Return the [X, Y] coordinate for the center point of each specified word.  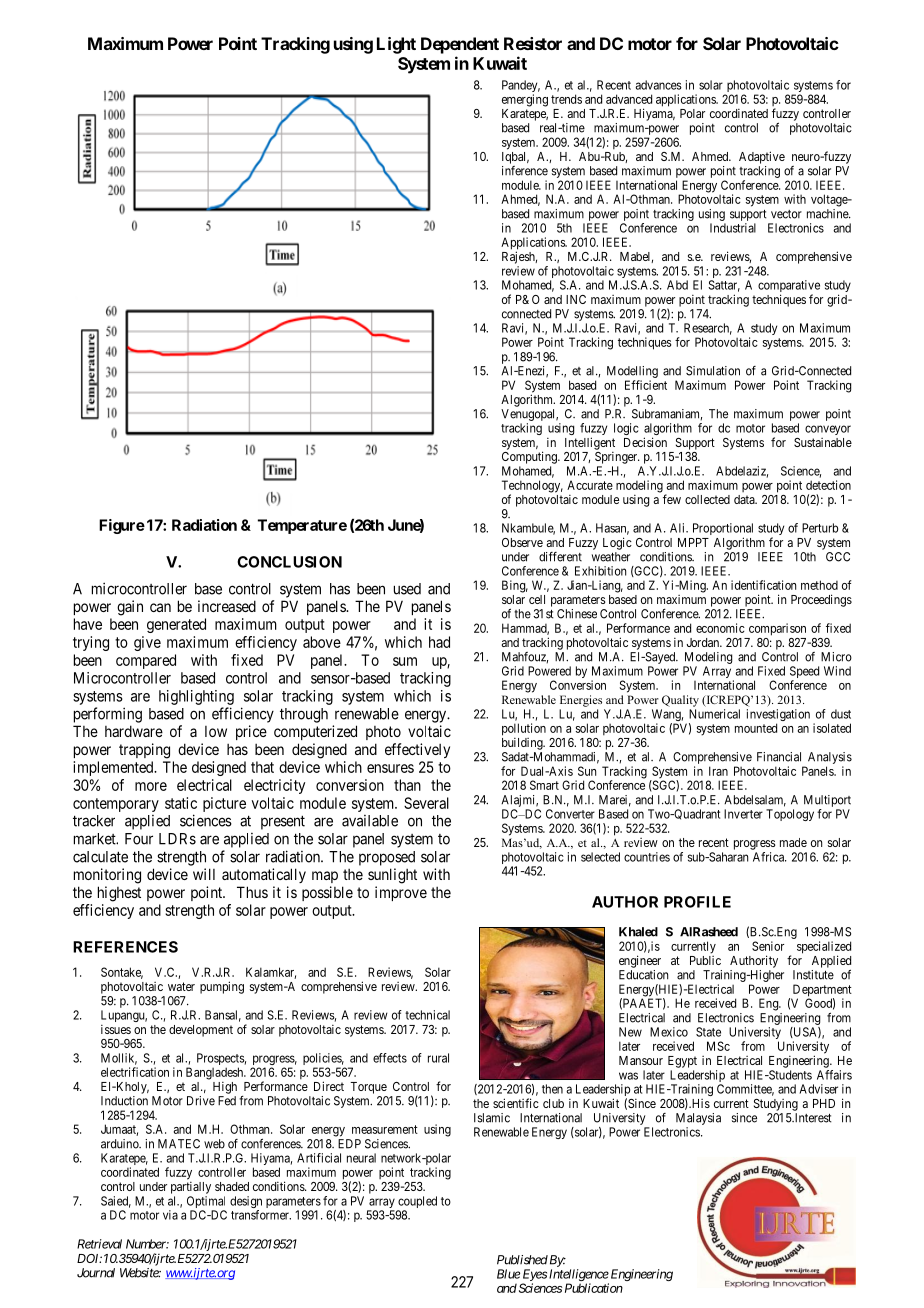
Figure [122, 526]
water [181, 986]
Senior [768, 946]
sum [405, 661]
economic [720, 628]
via [170, 1215]
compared [146, 661]
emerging [525, 100]
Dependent [460, 45]
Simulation [713, 371]
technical [427, 1015]
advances [658, 85]
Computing [530, 457]
